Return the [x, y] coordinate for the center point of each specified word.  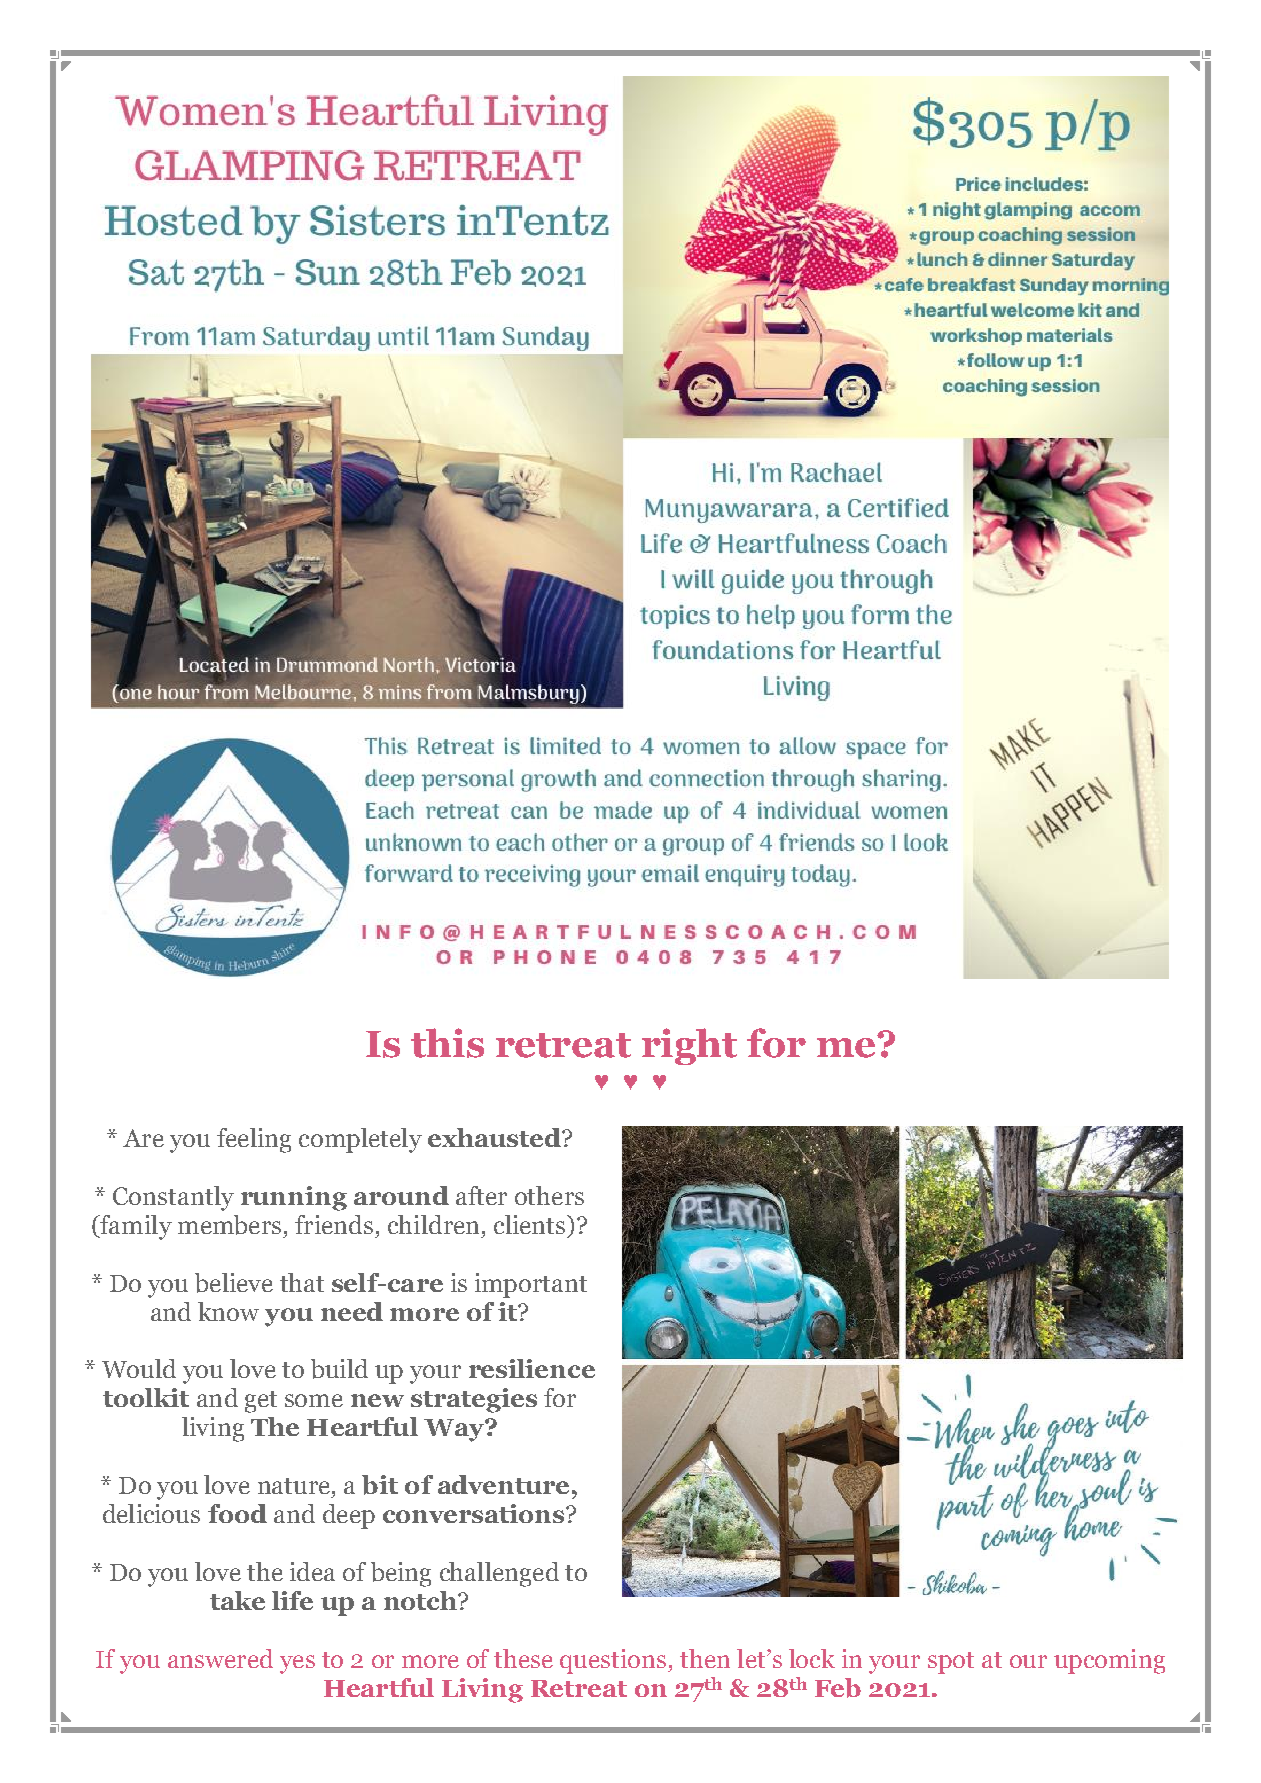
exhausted [495, 1137]
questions [614, 1661]
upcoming [1109, 1661]
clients [531, 1224]
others [549, 1195]
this [447, 1043]
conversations [475, 1513]
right [689, 1046]
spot [951, 1663]
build [339, 1369]
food [237, 1513]
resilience [532, 1368]
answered [220, 1658]
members [229, 1225]
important [531, 1285]
